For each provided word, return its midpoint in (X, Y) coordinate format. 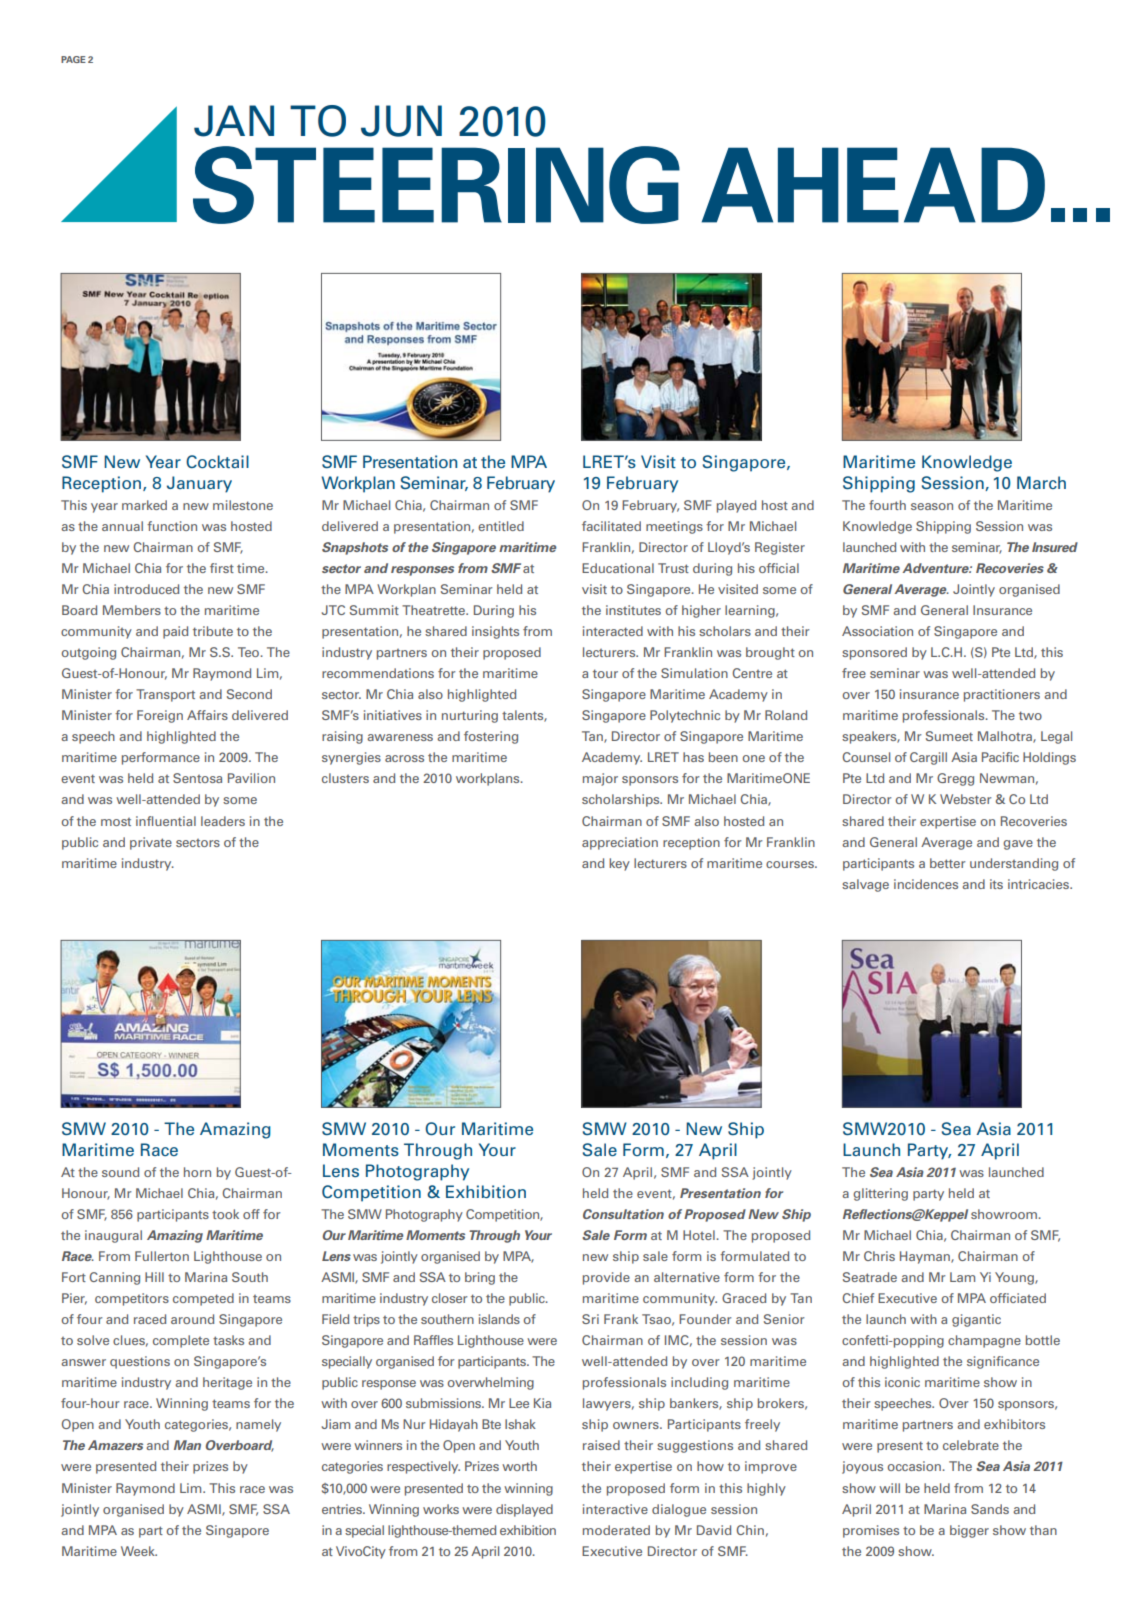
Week (139, 1551)
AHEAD (873, 185)
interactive (615, 1509)
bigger (969, 1531)
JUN (401, 121)
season (932, 506)
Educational (618, 568)
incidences (926, 884)
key (619, 864)
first (222, 568)
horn (197, 1172)
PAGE (73, 59)
